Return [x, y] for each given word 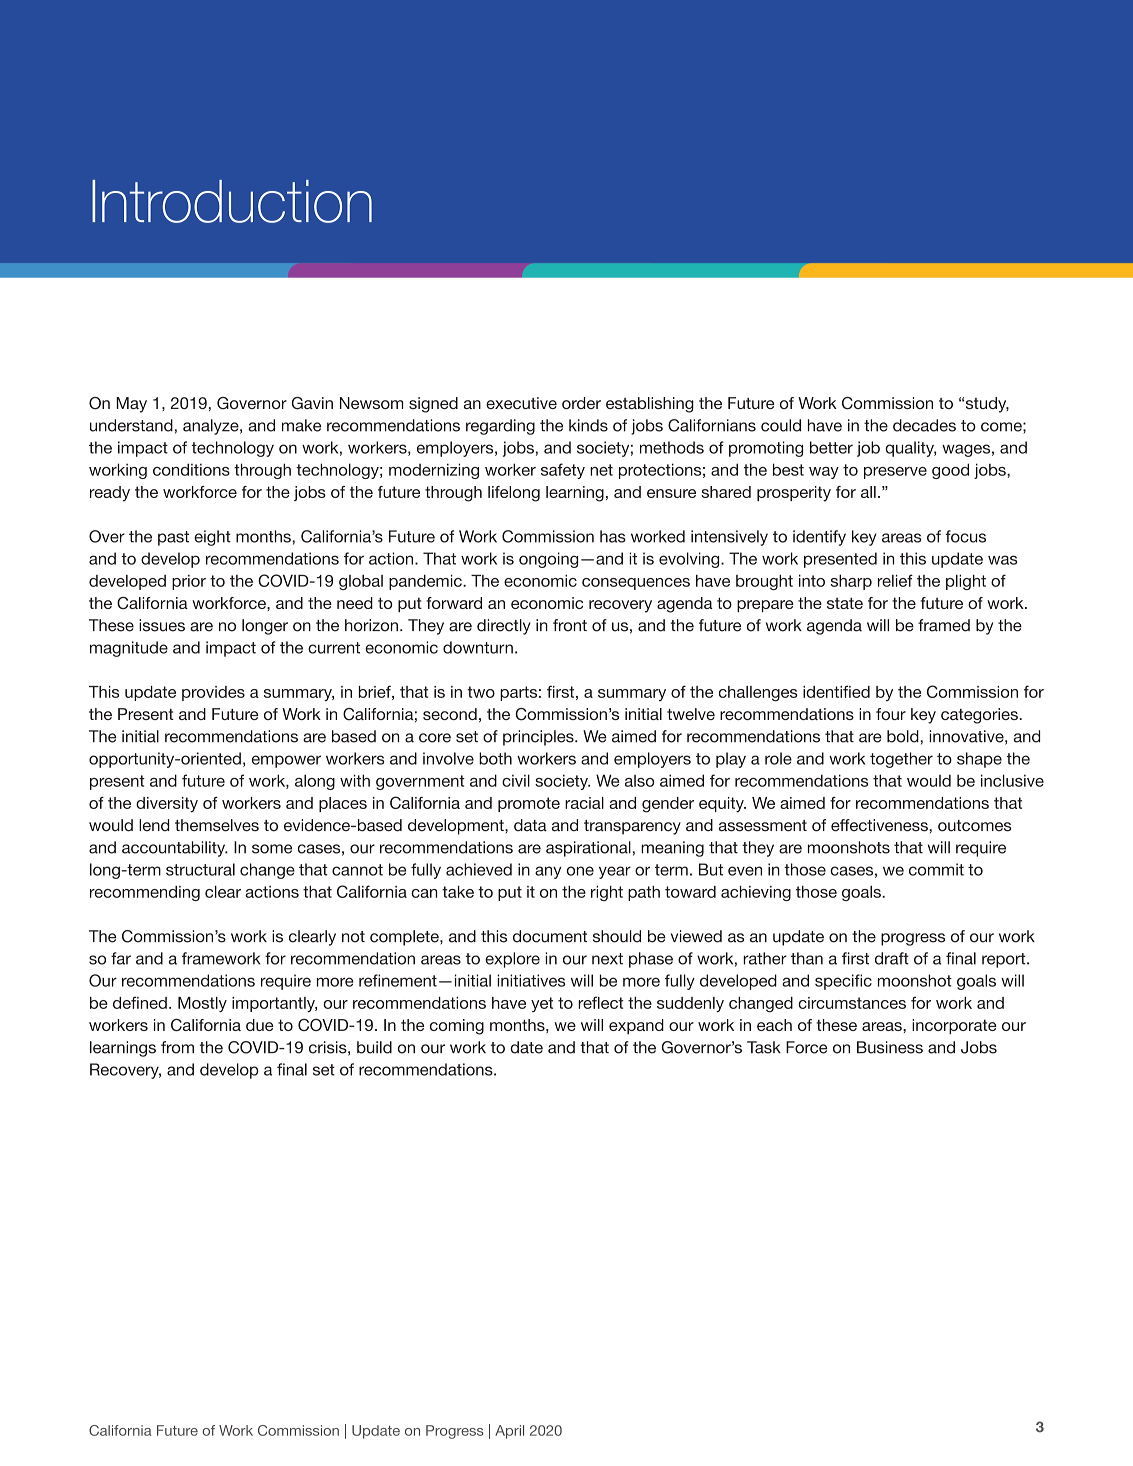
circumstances [852, 1003]
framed [944, 625]
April [509, 1432]
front [570, 625]
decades [924, 425]
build [374, 1047]
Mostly [202, 1004]
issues [162, 625]
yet [542, 1004]
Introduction [232, 201]
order [581, 403]
